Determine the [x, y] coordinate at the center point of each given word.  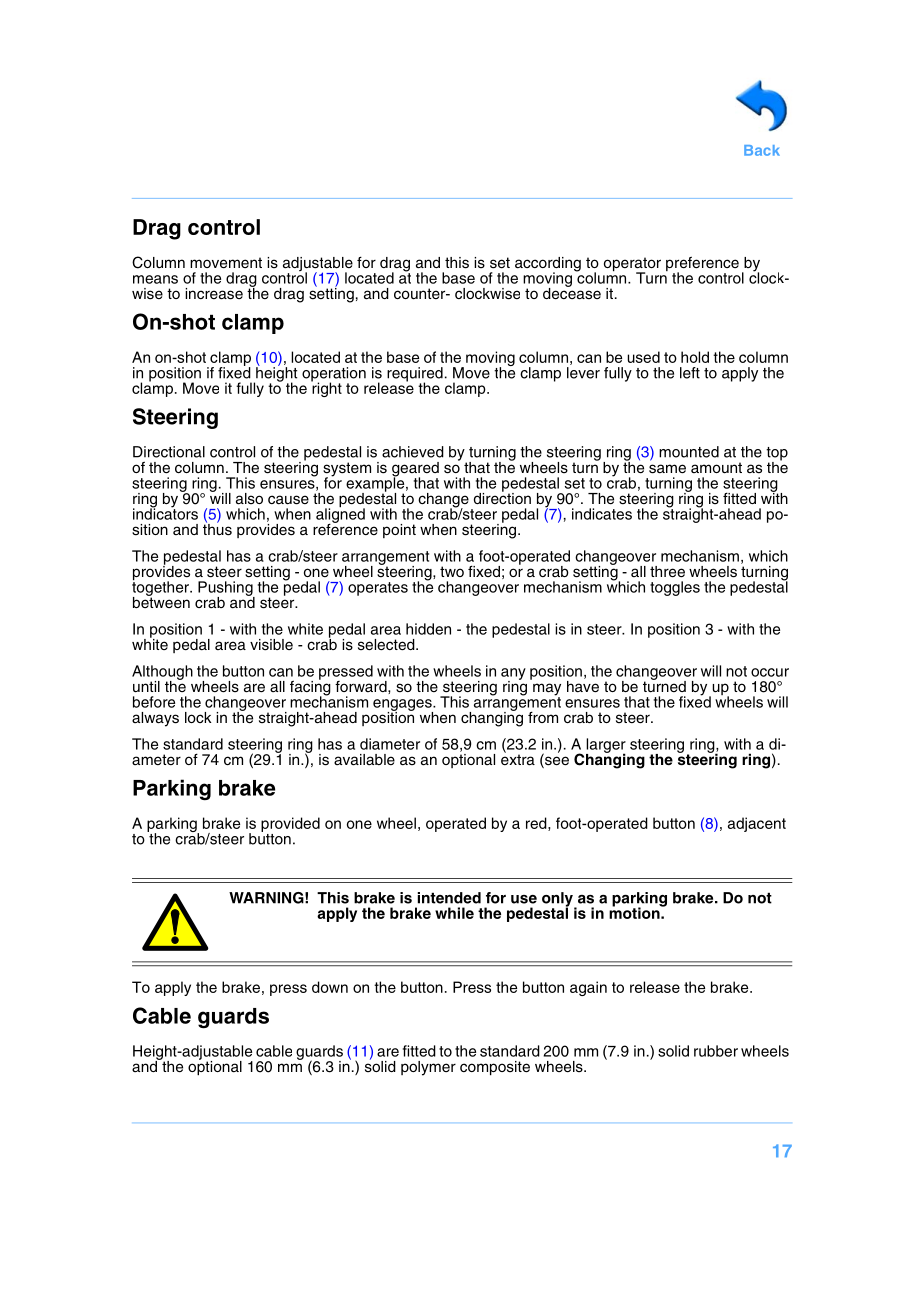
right [326, 388]
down [330, 987]
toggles [675, 588]
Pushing [226, 589]
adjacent [757, 824]
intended [449, 898]
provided [290, 824]
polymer [428, 1068]
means [155, 279]
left [690, 373]
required [415, 375]
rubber [716, 1051]
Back [762, 150]
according [548, 265]
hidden [428, 629]
